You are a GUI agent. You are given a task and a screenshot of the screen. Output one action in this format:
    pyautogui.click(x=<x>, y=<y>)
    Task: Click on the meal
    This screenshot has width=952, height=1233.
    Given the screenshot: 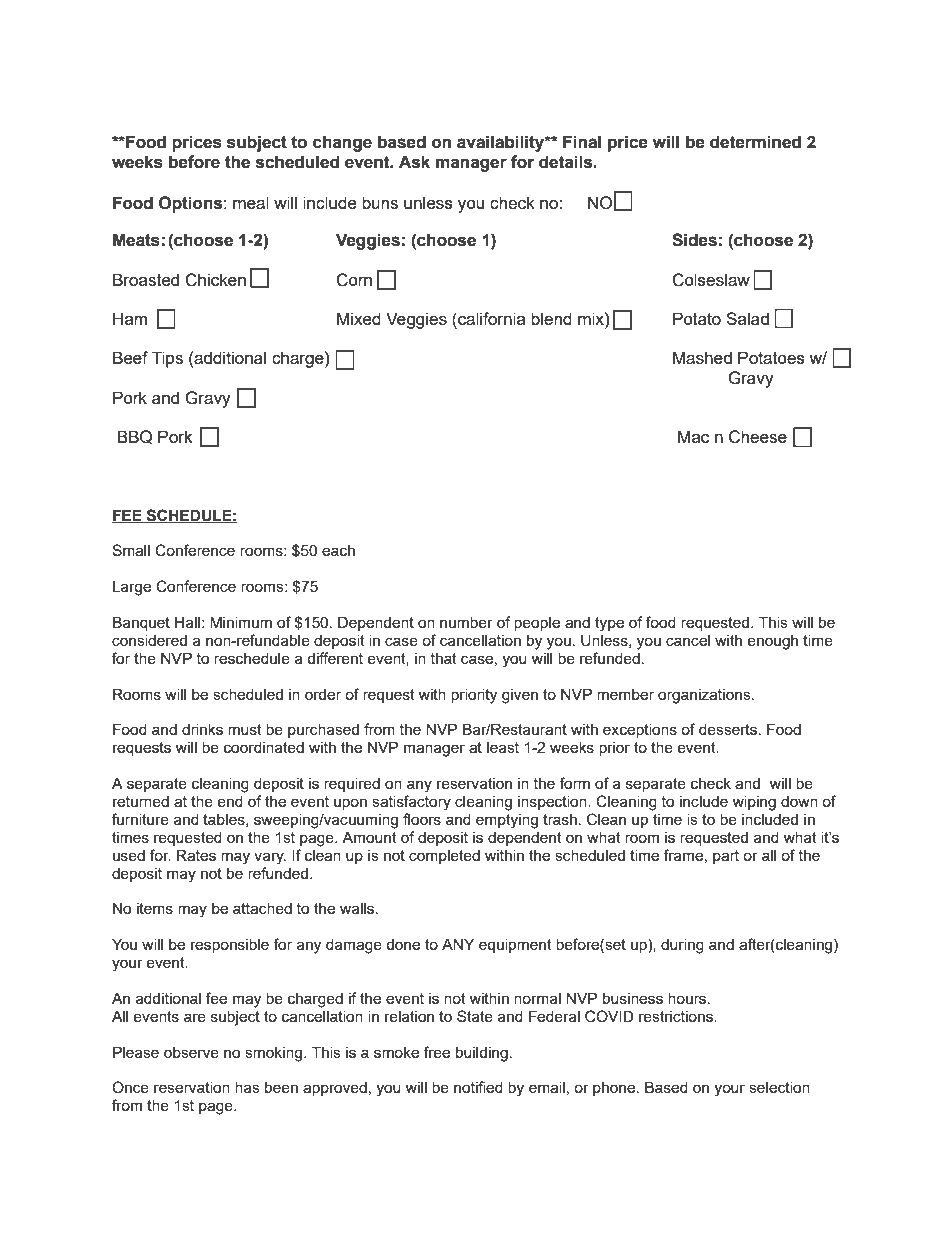 What is the action you would take?
    pyautogui.click(x=251, y=202)
